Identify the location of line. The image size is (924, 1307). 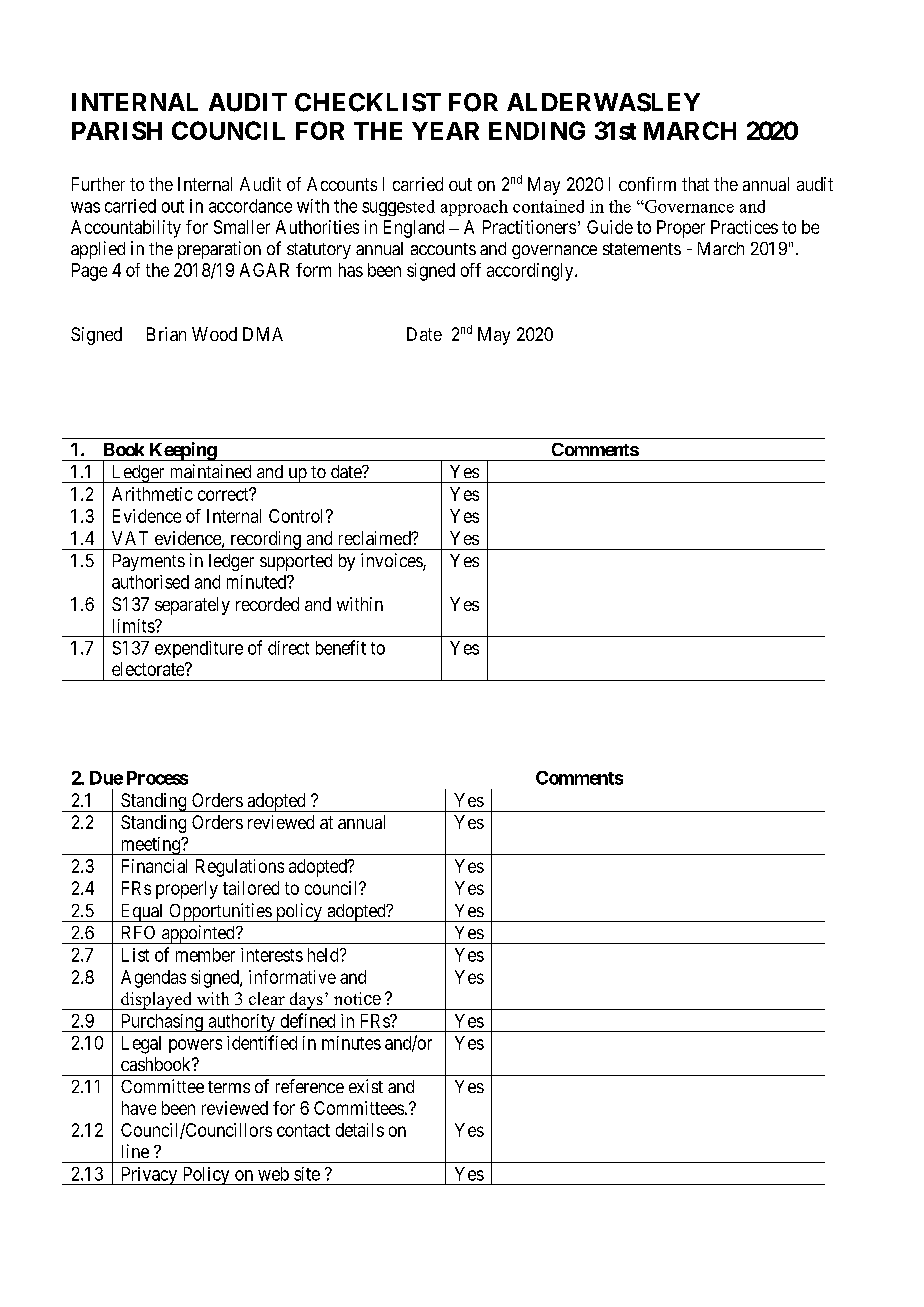
(135, 1151).
